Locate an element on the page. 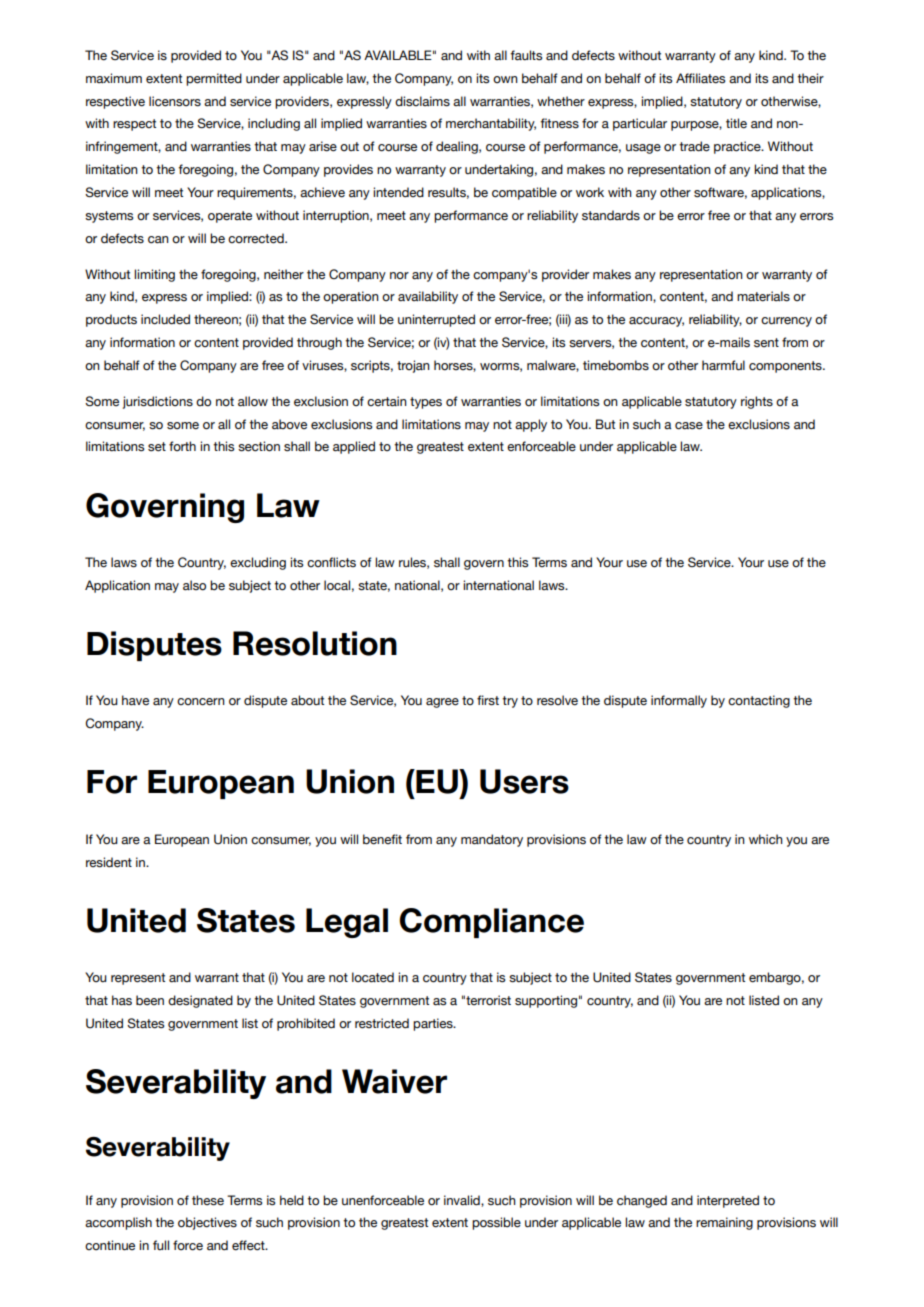  Compliance is located at coordinates (491, 923).
